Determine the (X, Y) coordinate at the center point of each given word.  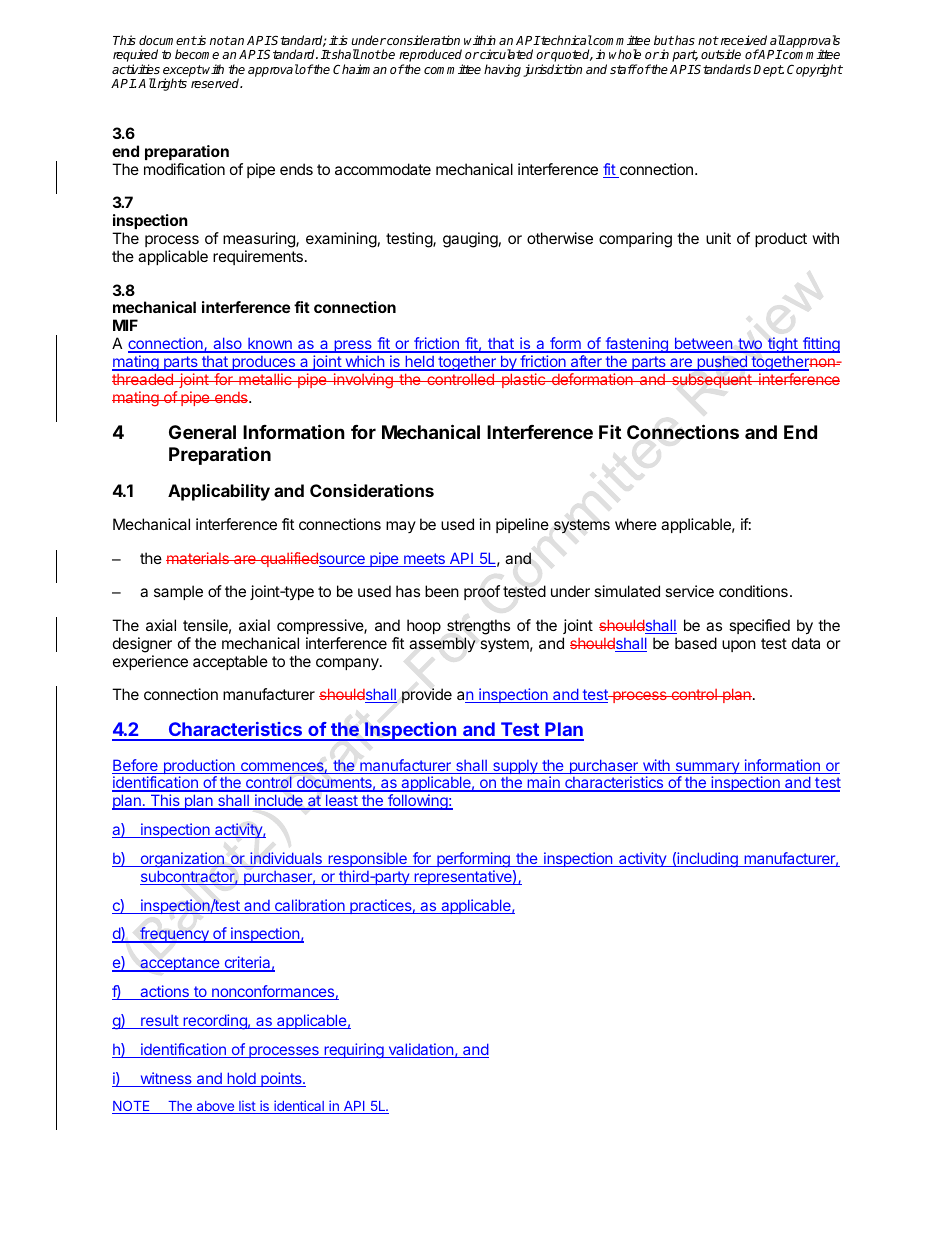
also (227, 344)
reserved (216, 83)
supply (515, 767)
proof (482, 592)
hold (241, 1079)
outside (721, 54)
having (502, 70)
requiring (354, 1051)
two (750, 345)
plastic (523, 380)
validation (420, 1050)
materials (198, 558)
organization (182, 860)
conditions (753, 591)
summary (707, 769)
